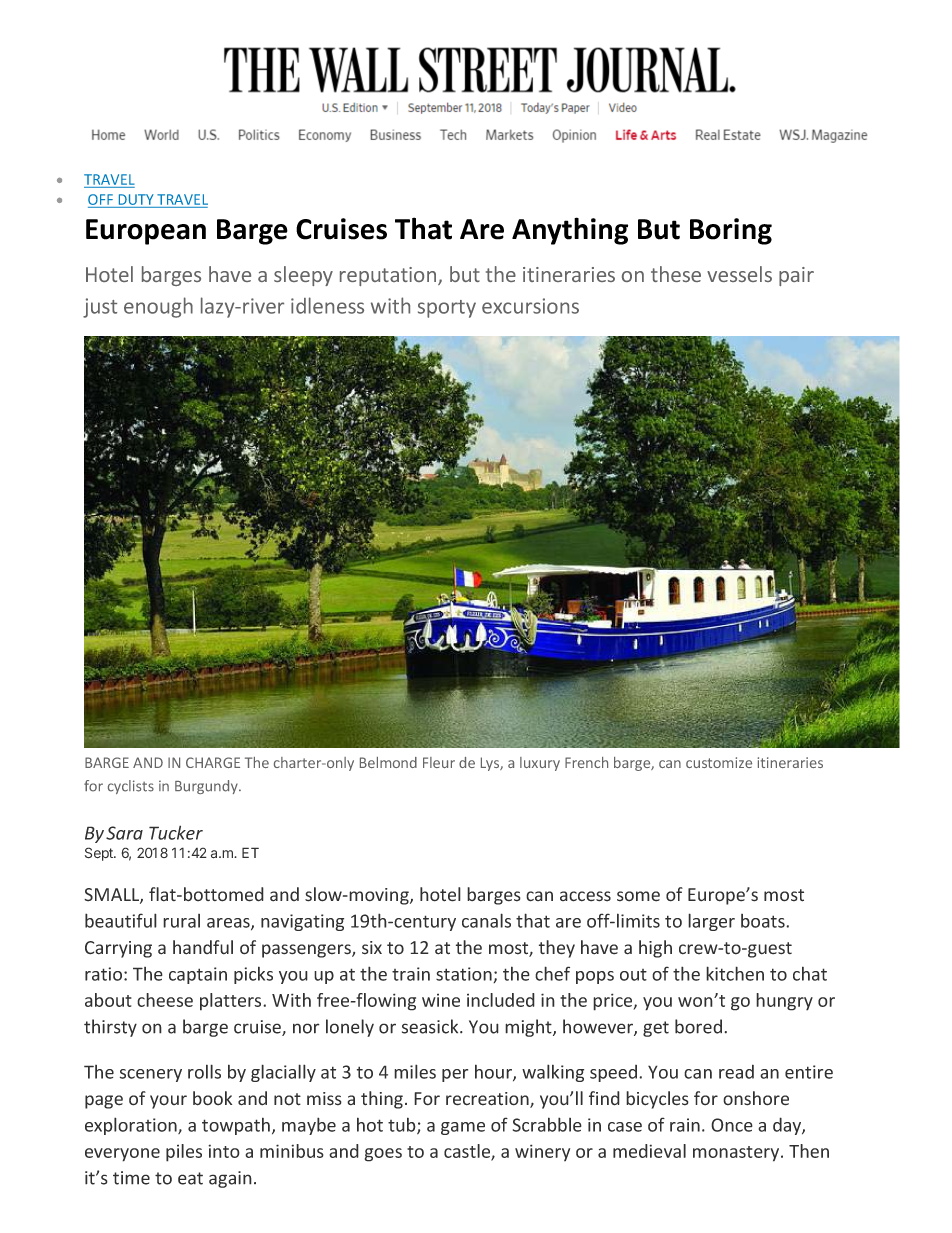 The height and width of the page is (1233, 952). I want to click on piles, so click(184, 1153).
